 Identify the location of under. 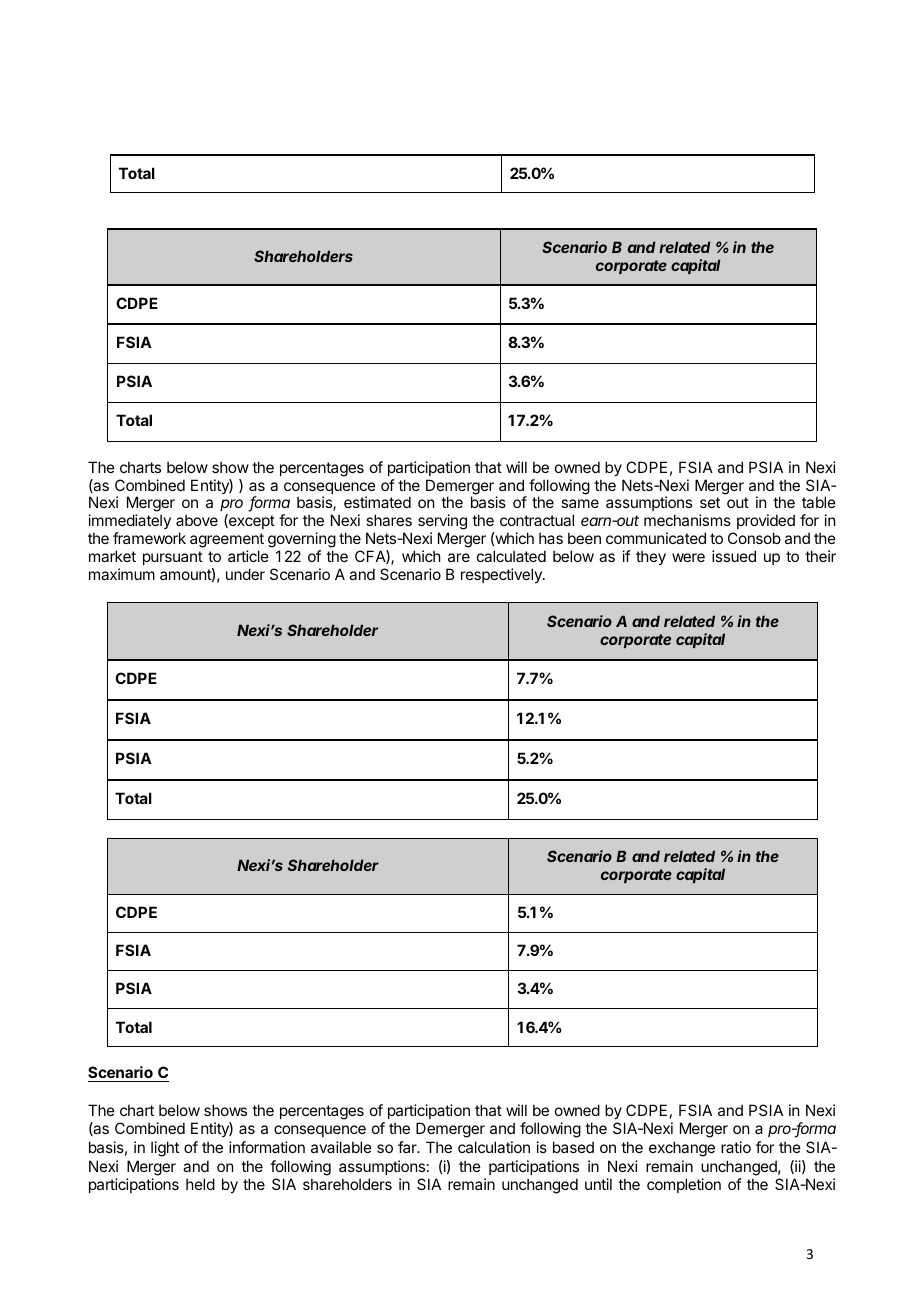
(245, 574).
